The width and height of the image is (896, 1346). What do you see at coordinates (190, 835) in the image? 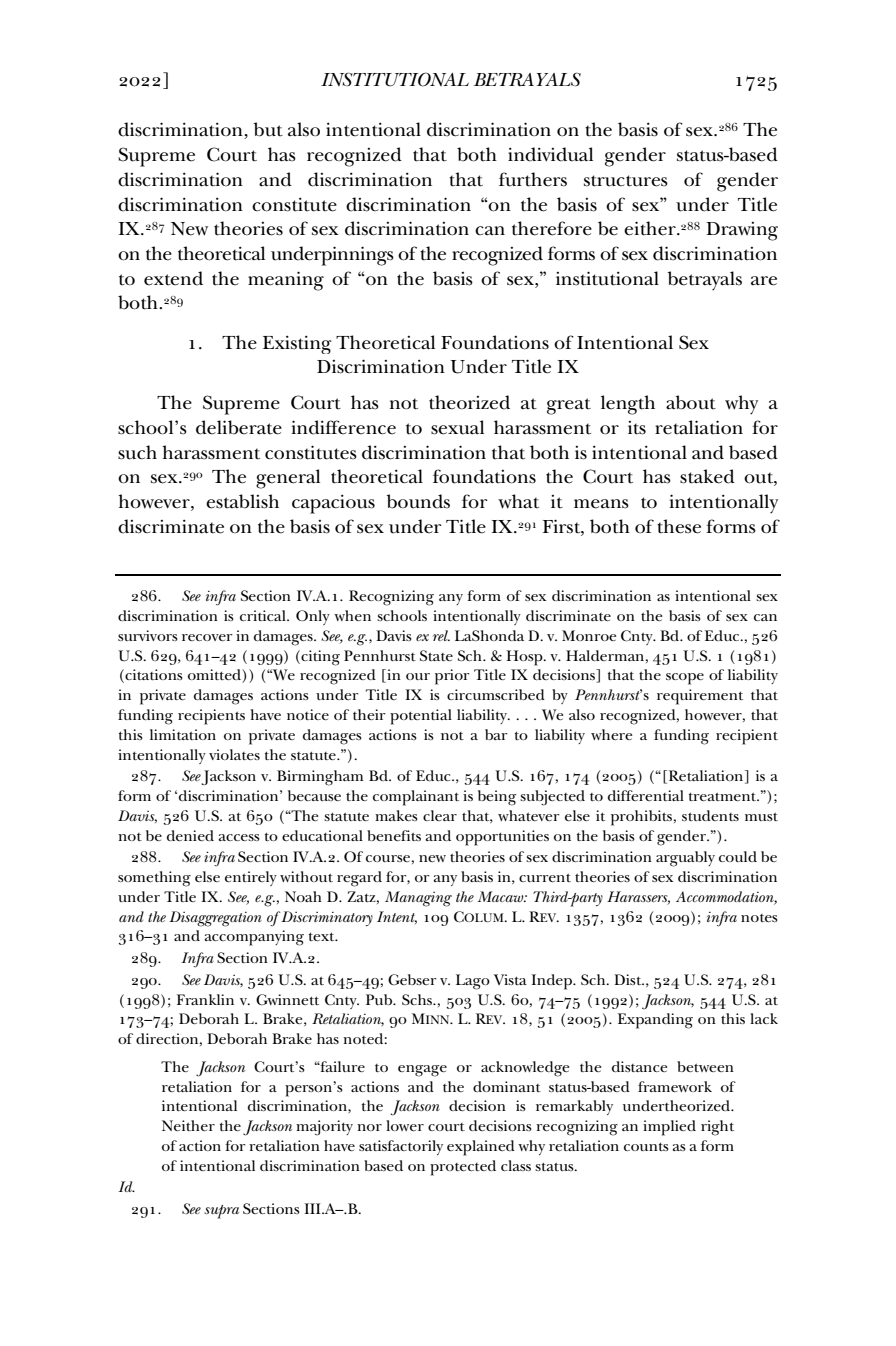
I see `denied` at bounding box center [190, 835].
